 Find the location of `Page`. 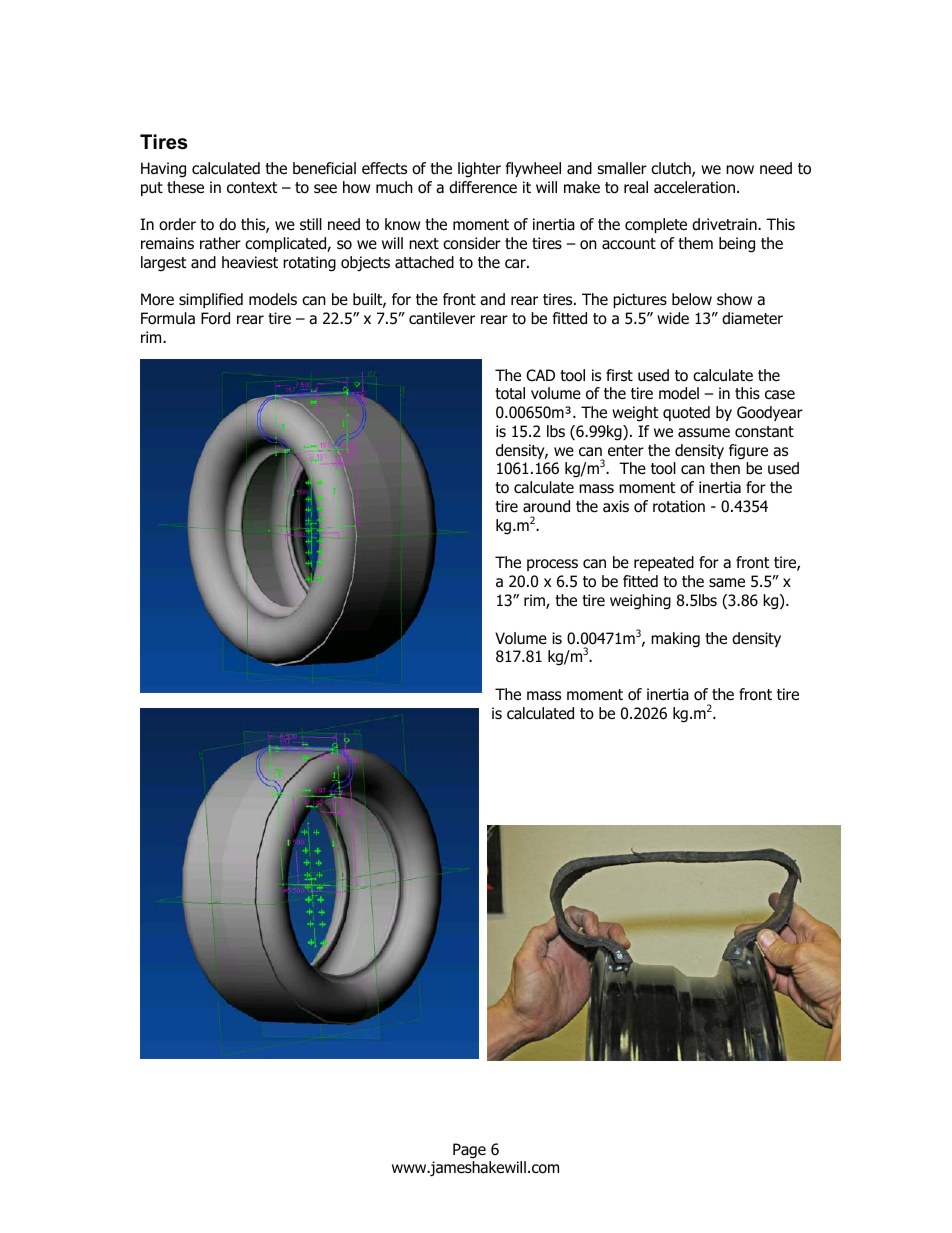

Page is located at coordinates (469, 1151).
